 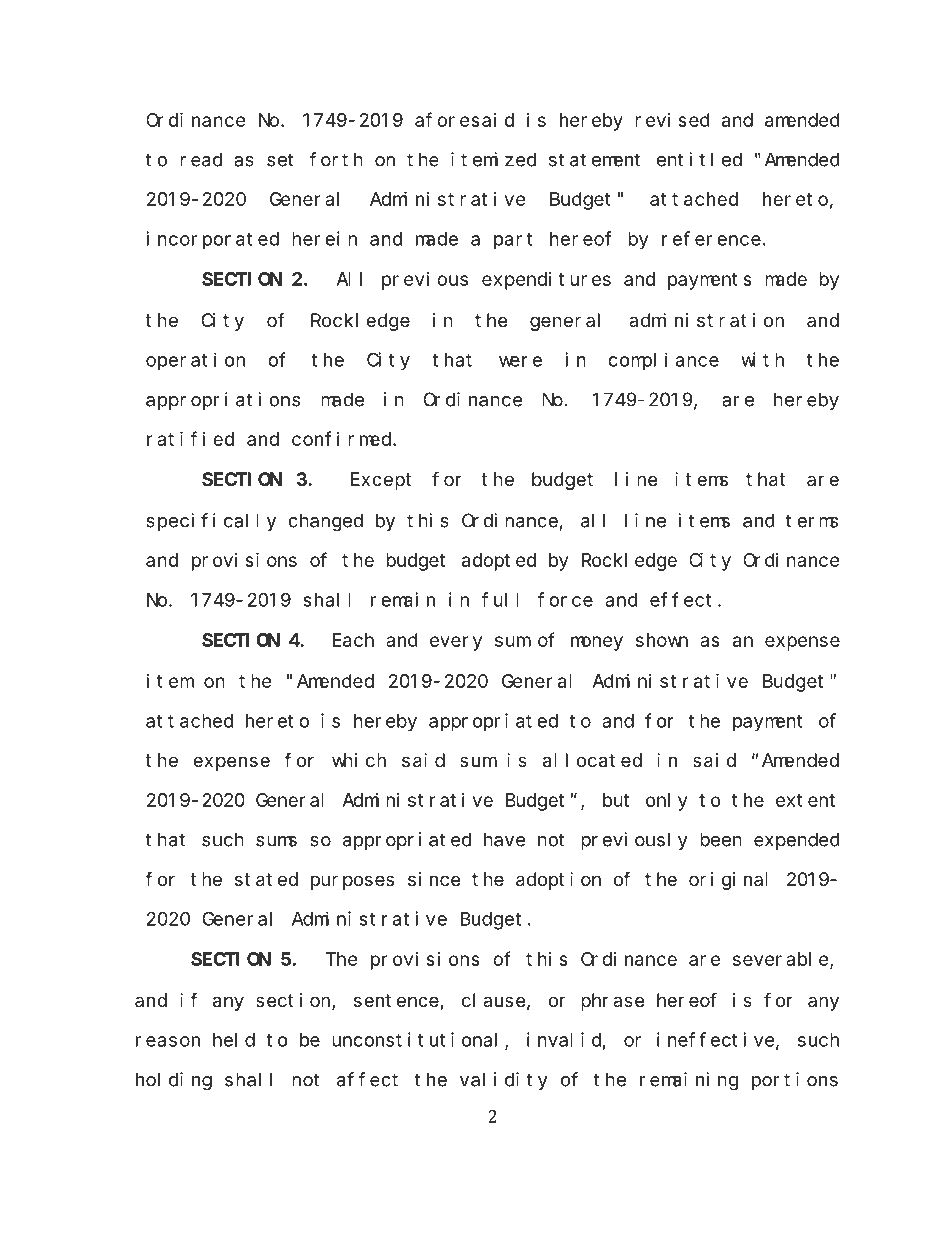 I want to click on appropriations, so click(x=223, y=401).
